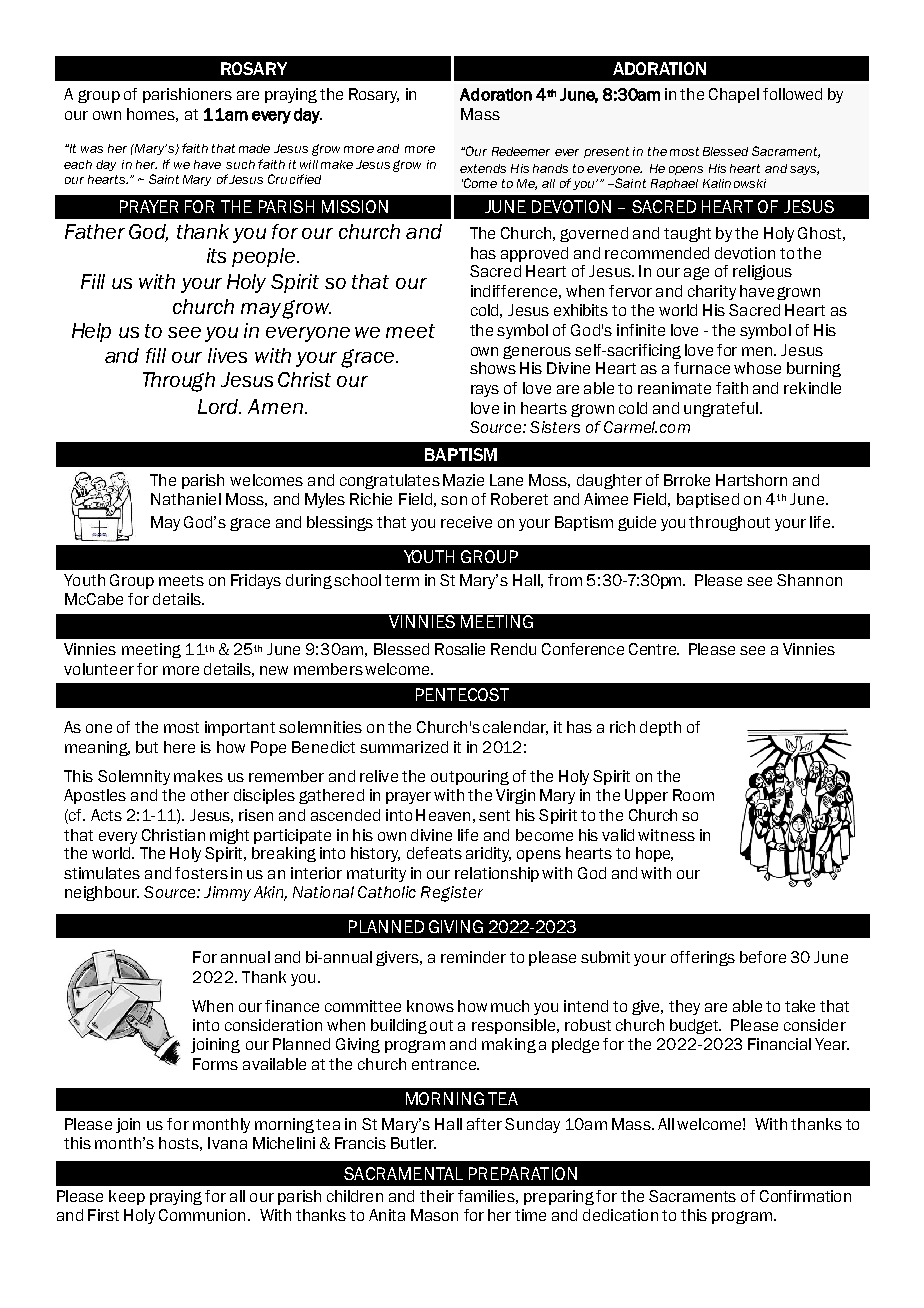  Describe the element at coordinates (693, 795) in the document. I see `Room` at that location.
